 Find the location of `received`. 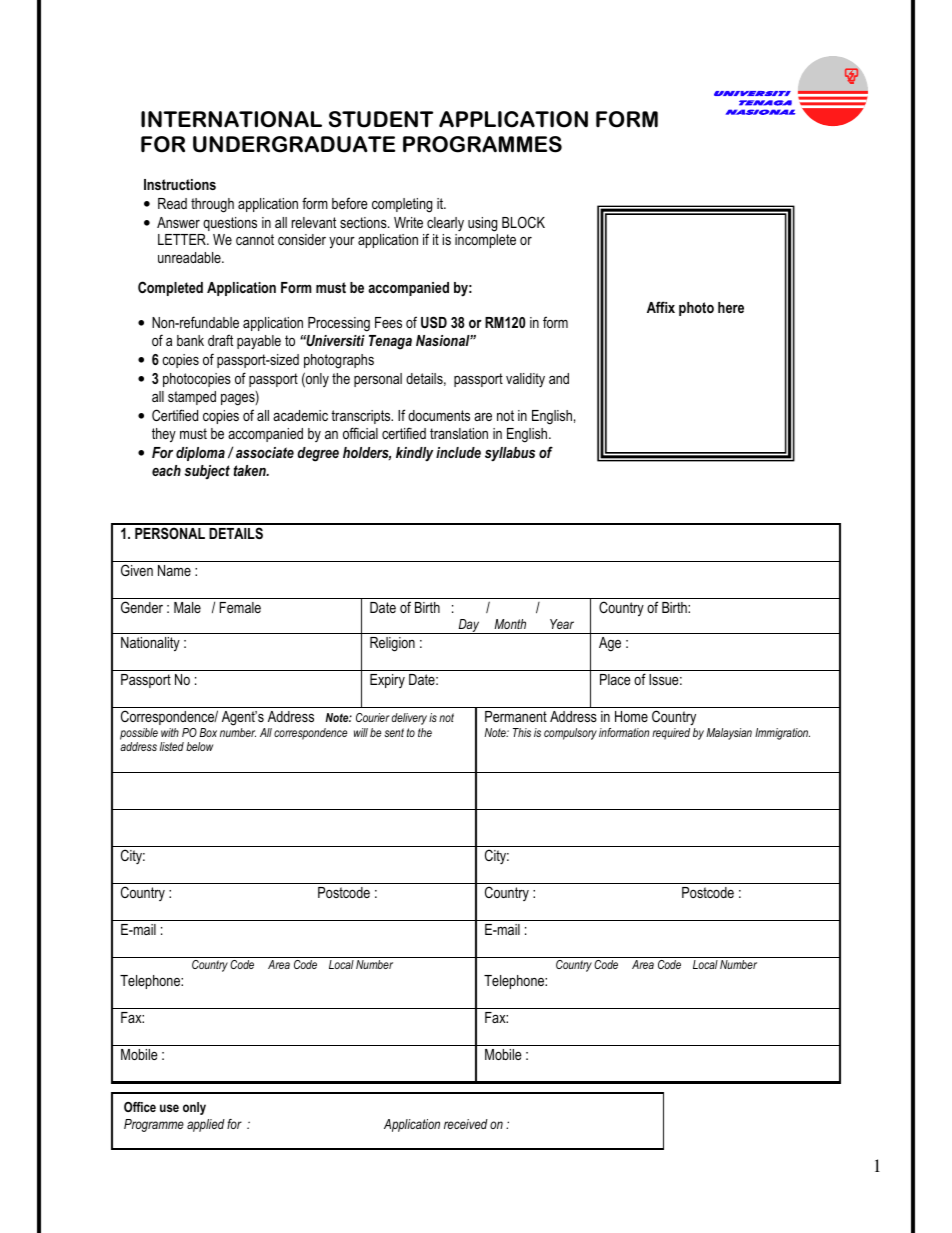

received is located at coordinates (466, 1124).
